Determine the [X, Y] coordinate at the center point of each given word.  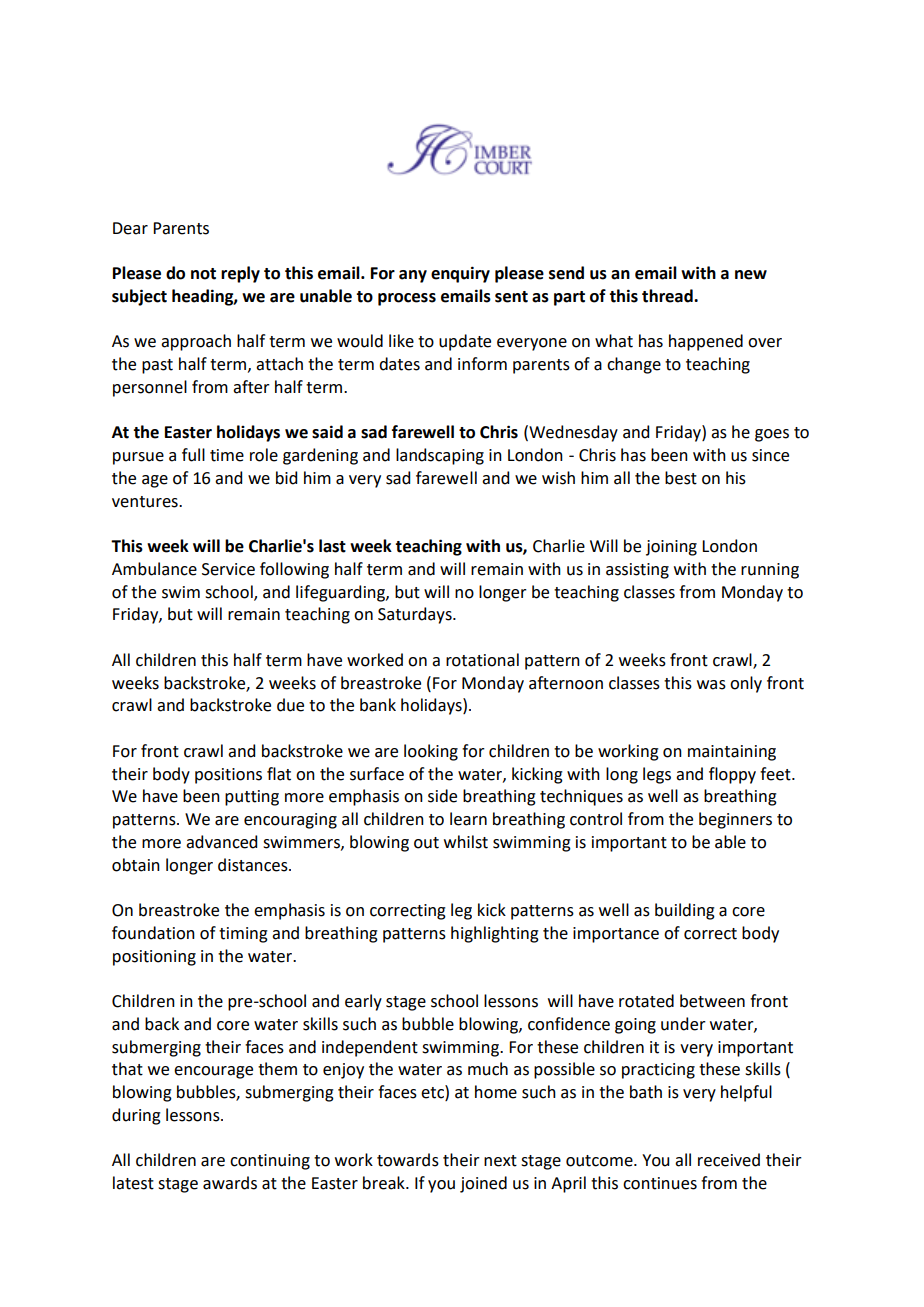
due [290, 705]
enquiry [460, 274]
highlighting [495, 934]
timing [243, 935]
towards [408, 1160]
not [203, 274]
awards [230, 1183]
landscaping [440, 456]
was [711, 685]
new [751, 275]
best [681, 478]
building [685, 911]
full [193, 455]
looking [431, 752]
